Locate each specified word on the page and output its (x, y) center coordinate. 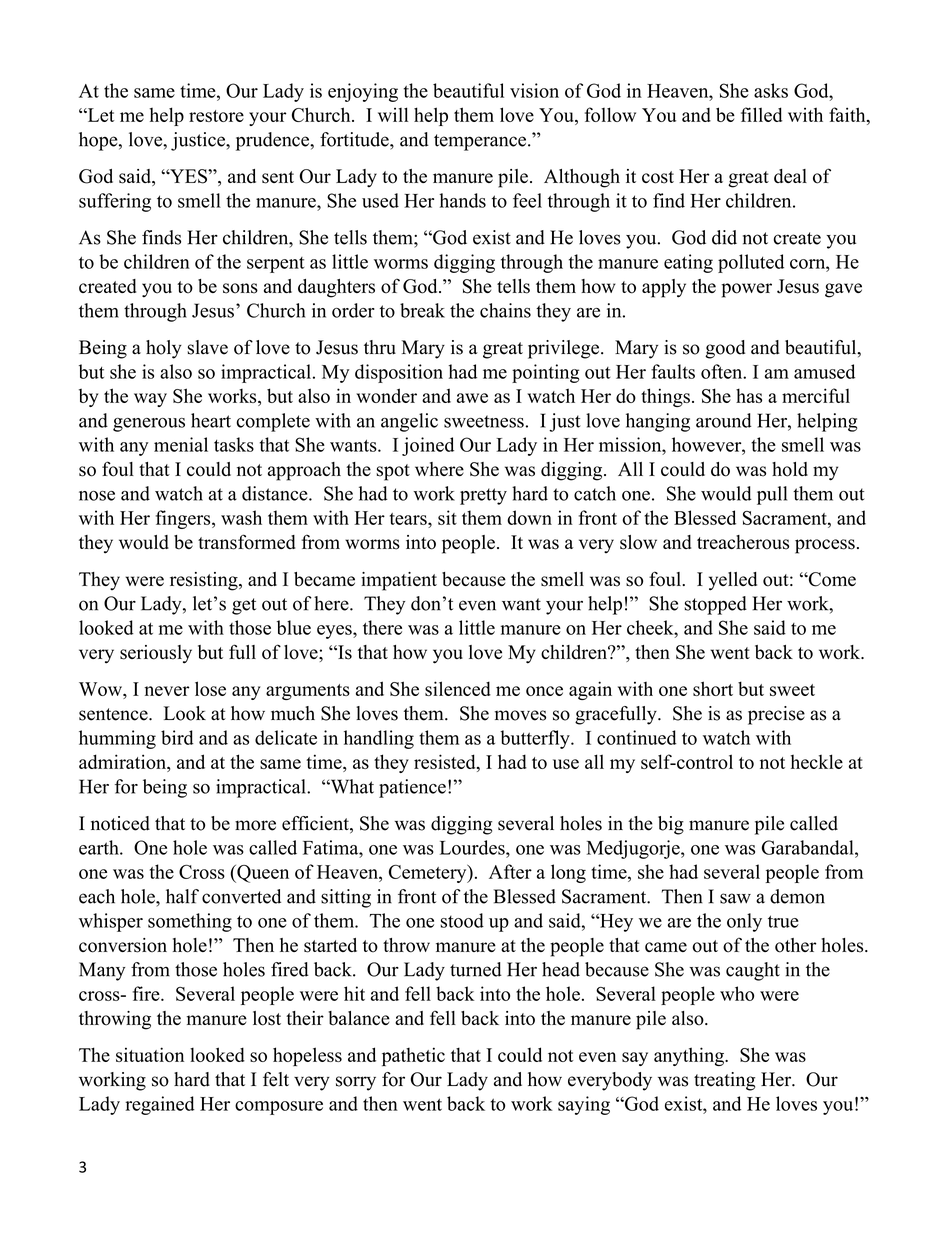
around (724, 420)
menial (181, 444)
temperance (481, 142)
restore (216, 116)
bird (177, 737)
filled (761, 114)
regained (160, 1105)
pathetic (413, 1056)
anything (690, 1056)
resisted (446, 761)
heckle (817, 761)
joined (428, 446)
